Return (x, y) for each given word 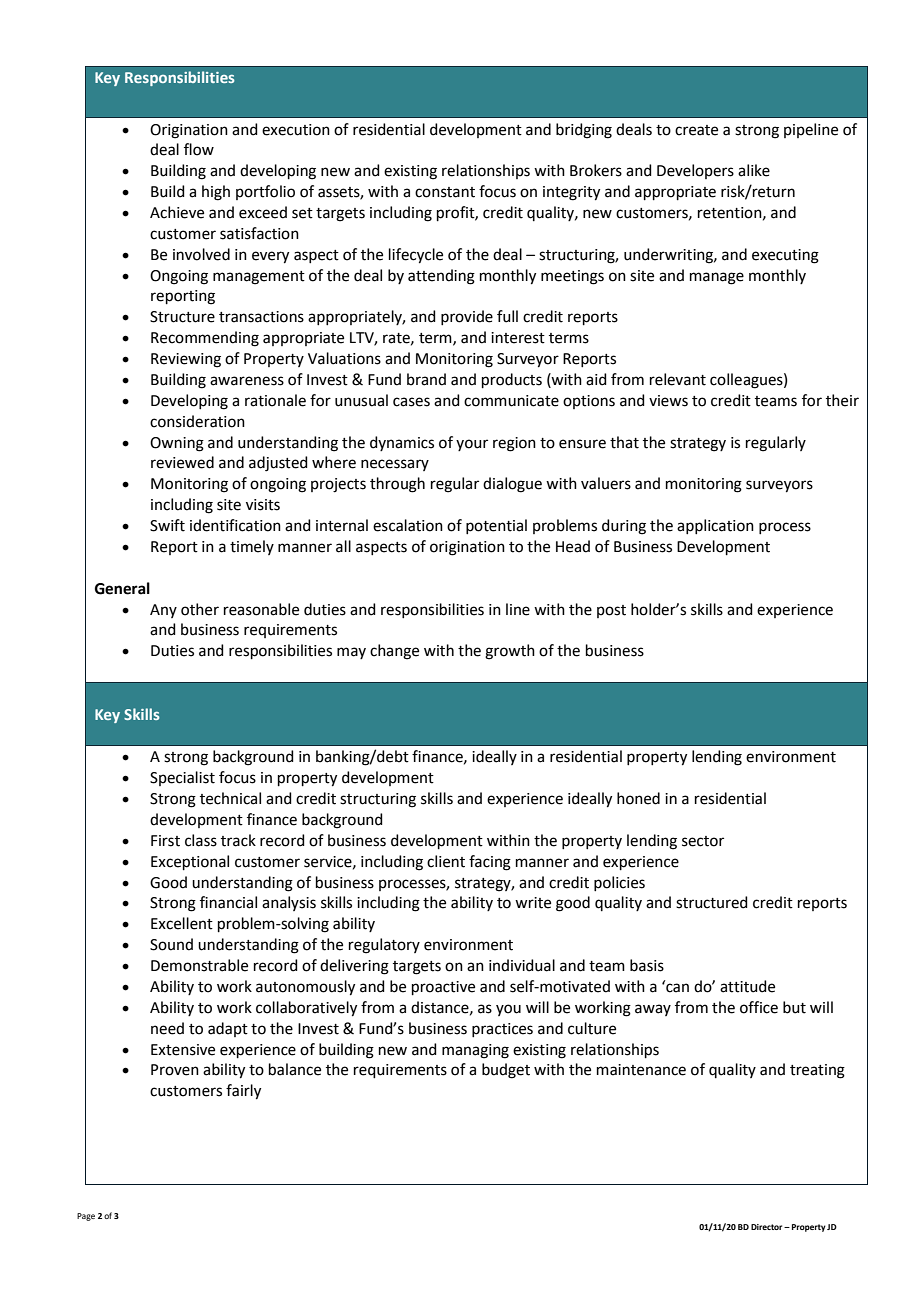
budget (506, 1071)
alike (754, 170)
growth (510, 652)
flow (199, 149)
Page (86, 1217)
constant (445, 192)
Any (163, 611)
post (611, 611)
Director (768, 1227)
